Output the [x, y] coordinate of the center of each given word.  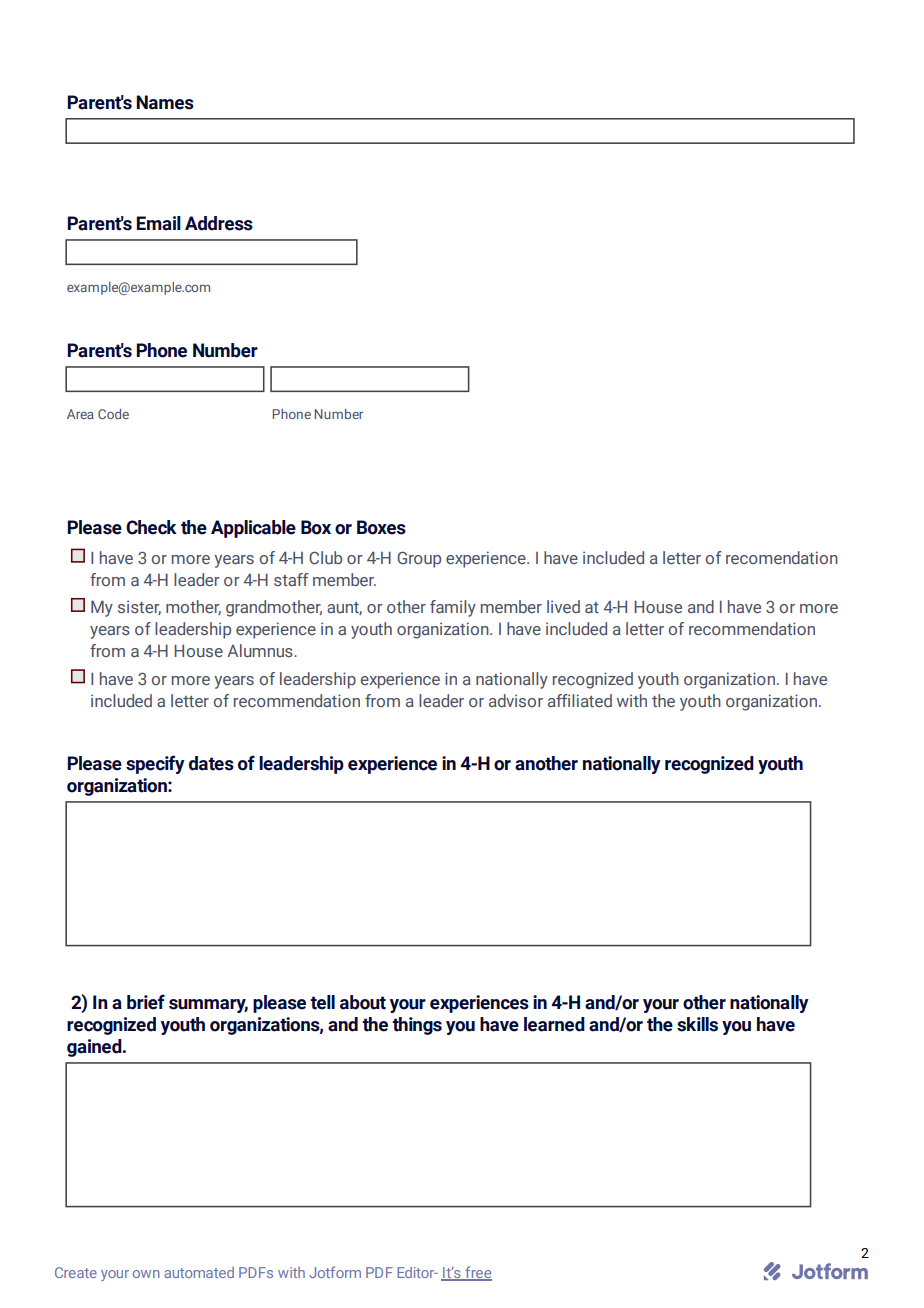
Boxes [381, 527]
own [146, 1274]
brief [146, 1002]
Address [219, 223]
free [477, 1273]
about [363, 1002]
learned [554, 1024]
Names [165, 102]
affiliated [580, 700]
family [453, 608]
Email [158, 223]
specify [155, 764]
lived [563, 606]
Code [113, 414]
